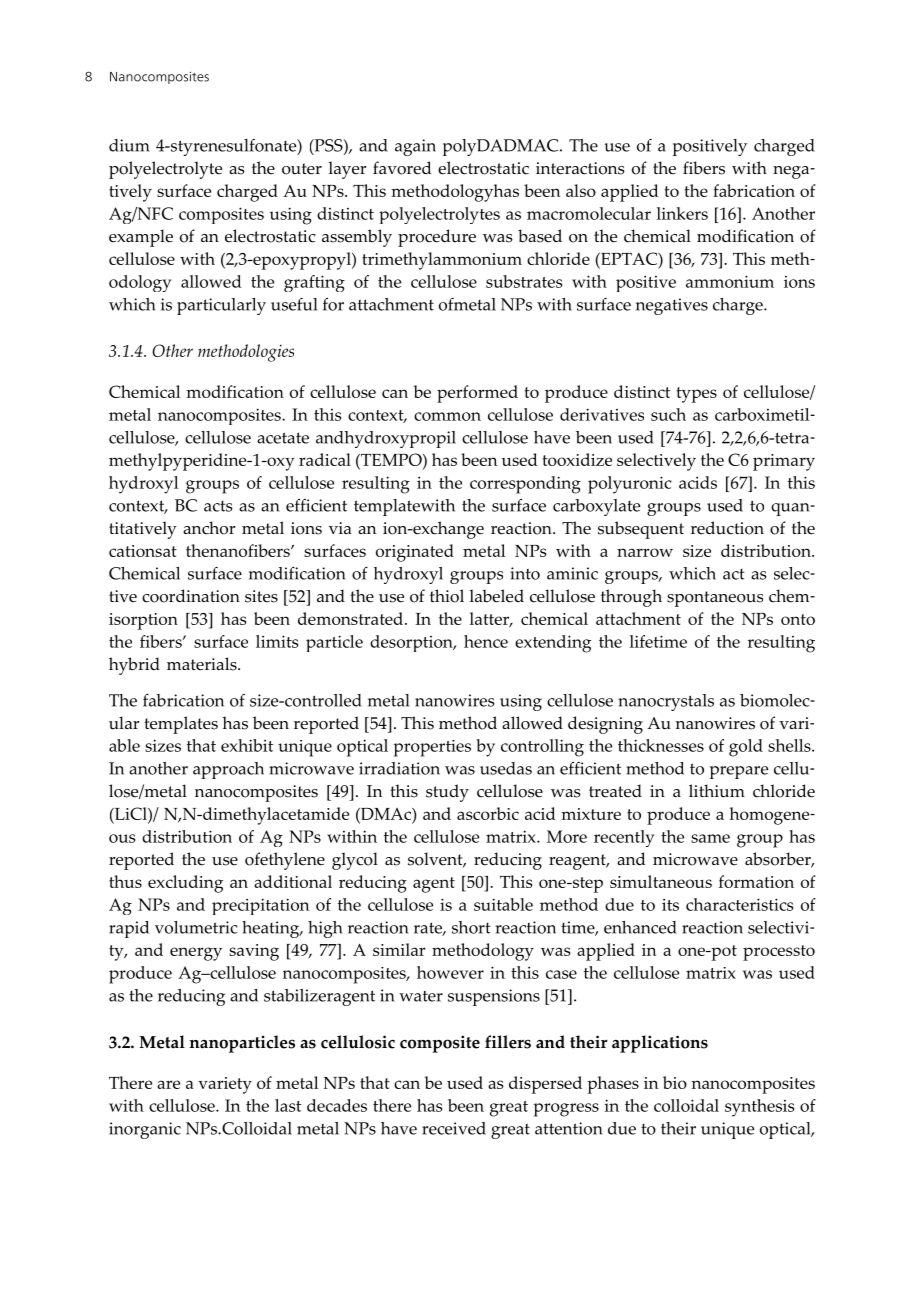 This screenshot has height=1305, width=924. What do you see at coordinates (682, 213) in the screenshot?
I see `linkers` at bounding box center [682, 213].
